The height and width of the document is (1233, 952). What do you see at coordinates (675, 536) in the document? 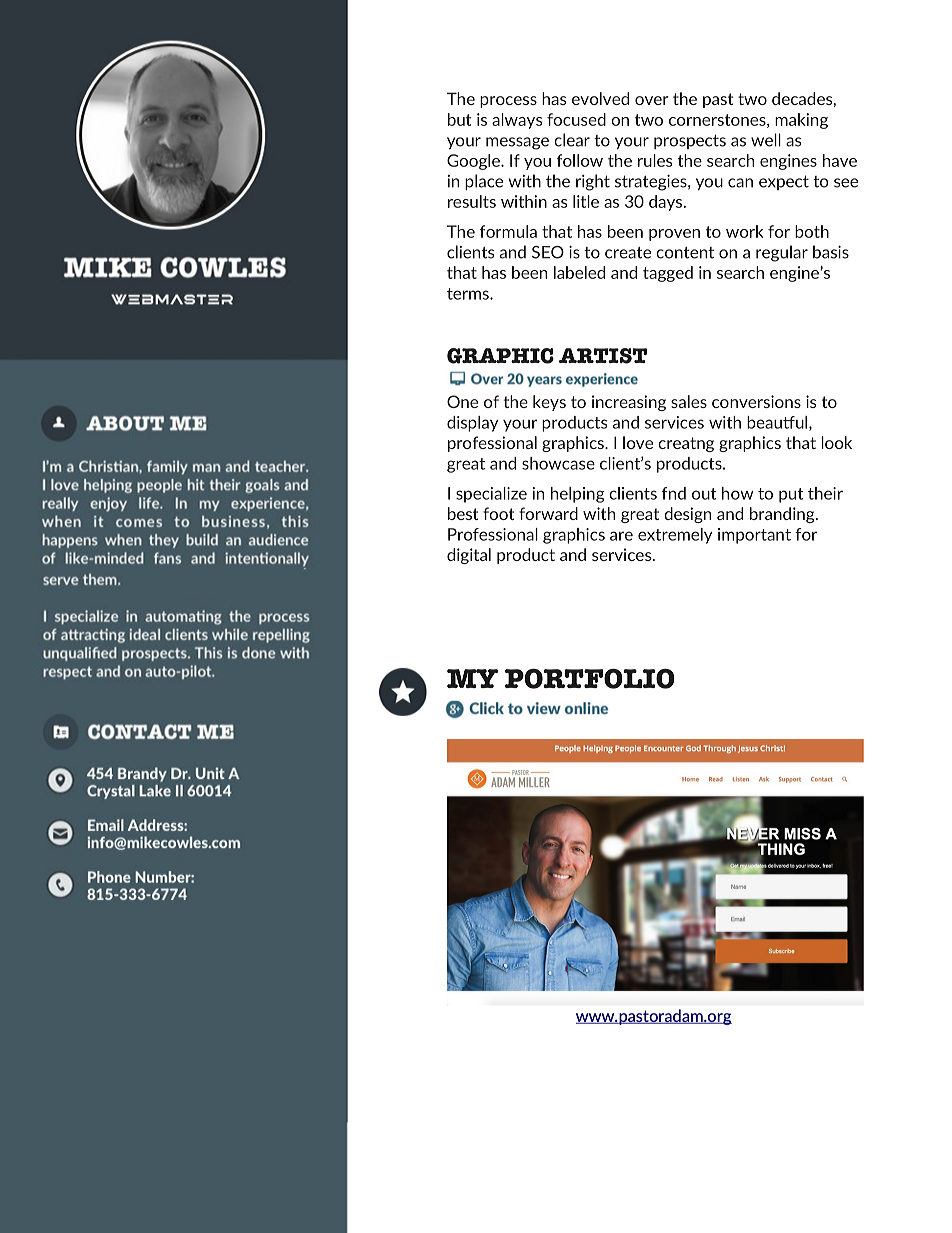
I see `extremely` at bounding box center [675, 536].
